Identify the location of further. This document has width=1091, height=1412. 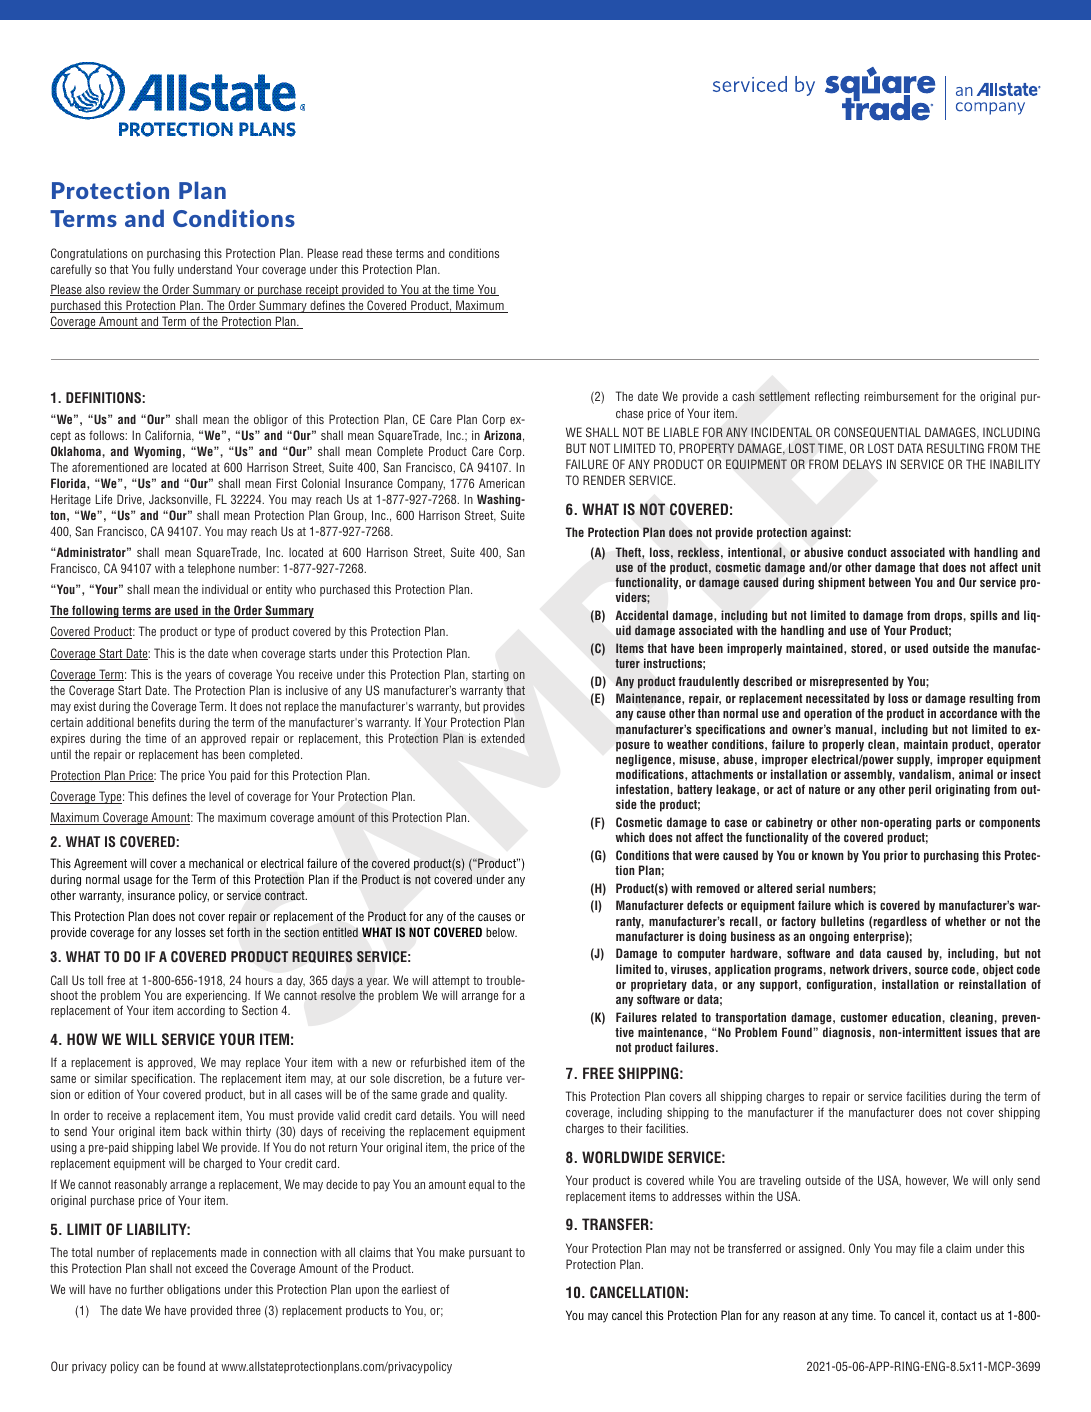
(147, 1289).
